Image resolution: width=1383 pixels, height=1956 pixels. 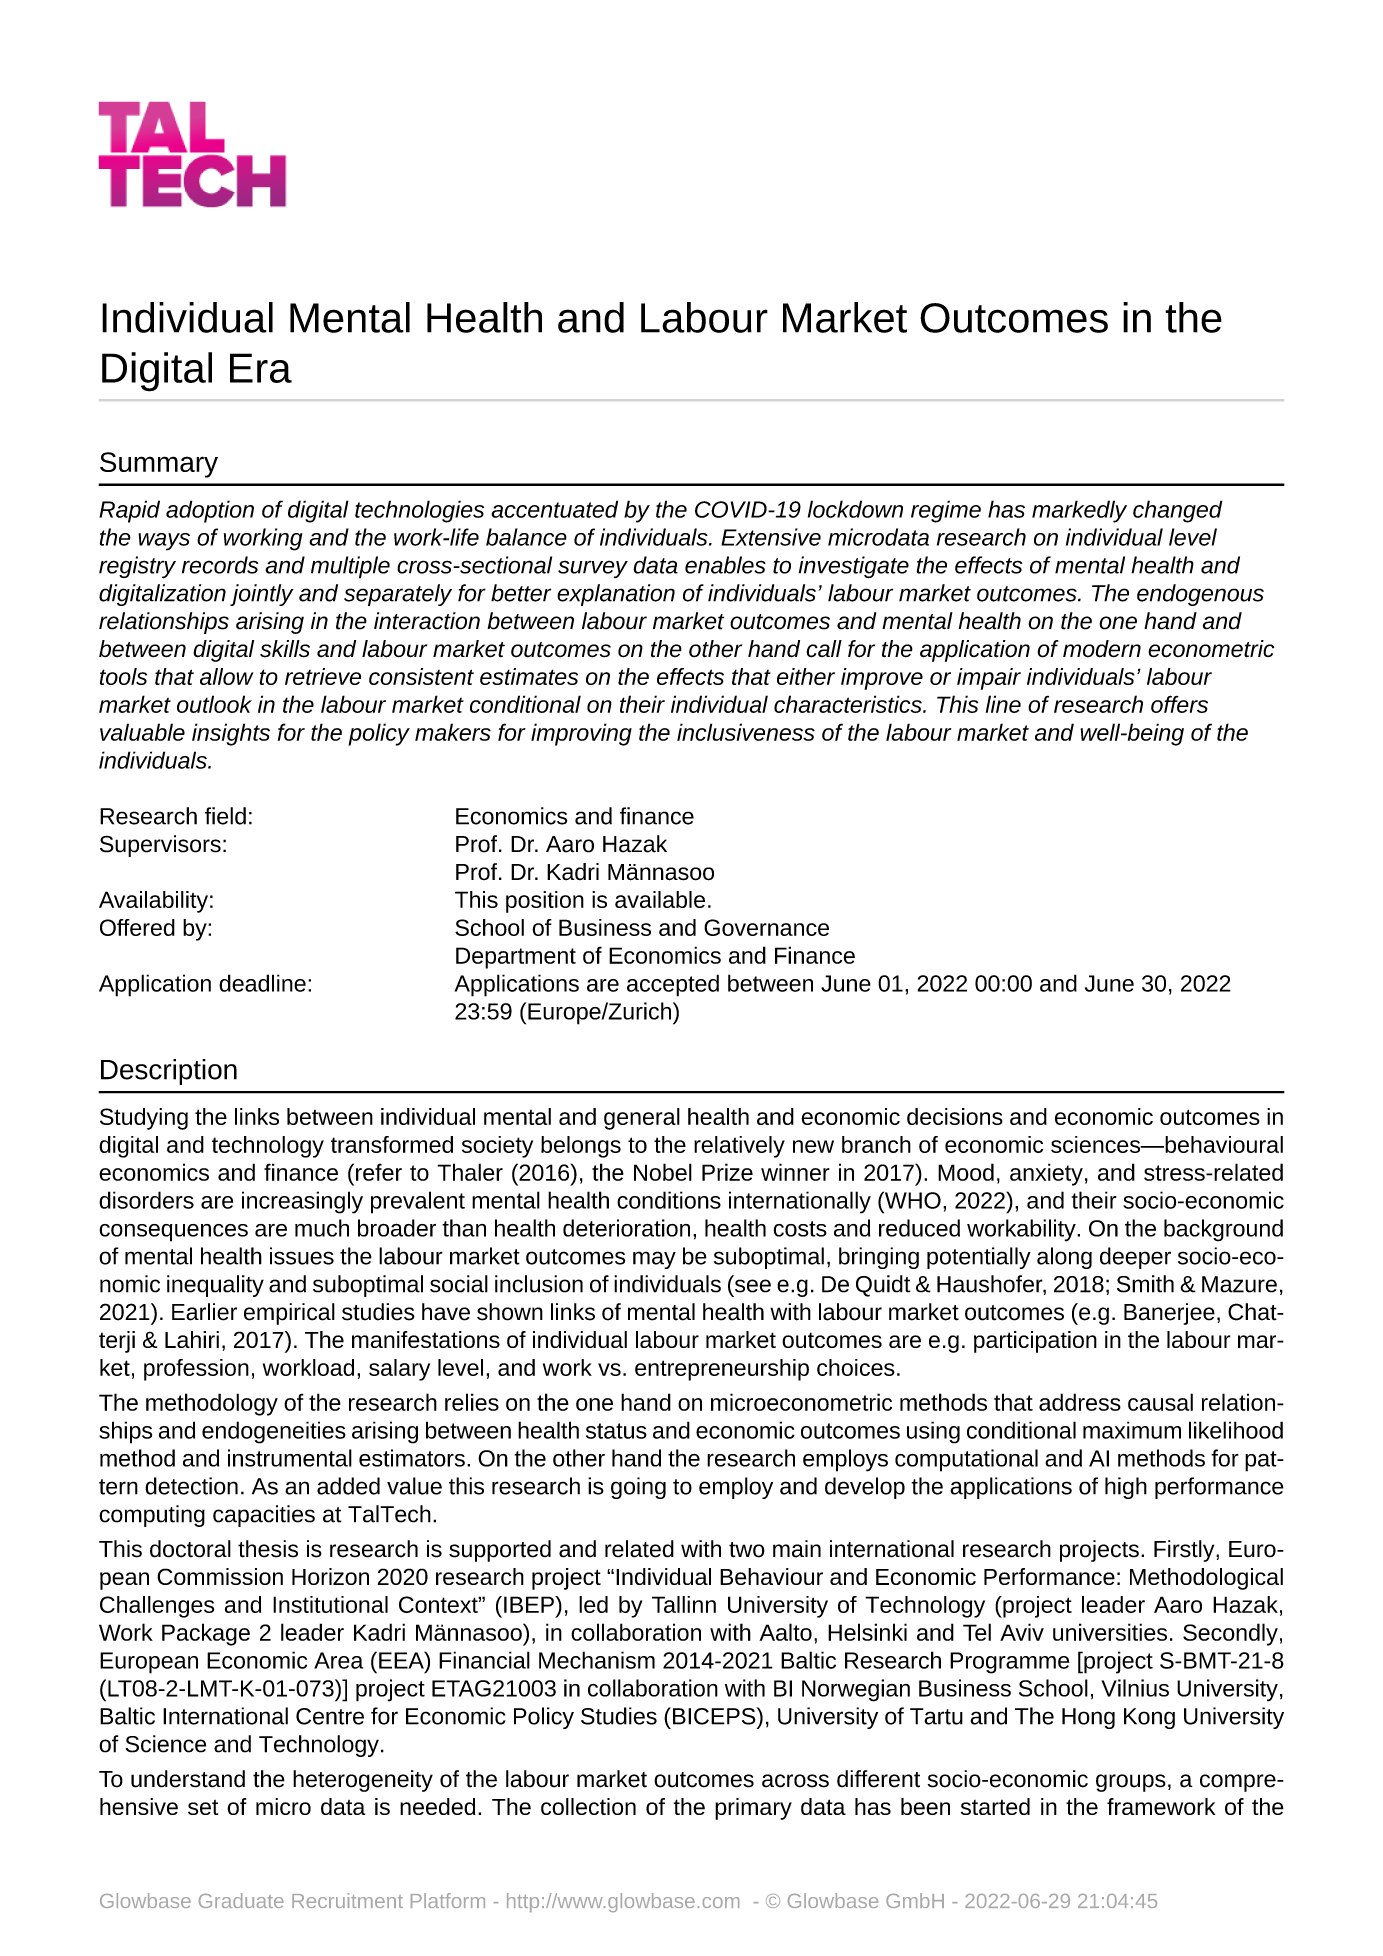 I want to click on markedly, so click(x=1079, y=511).
